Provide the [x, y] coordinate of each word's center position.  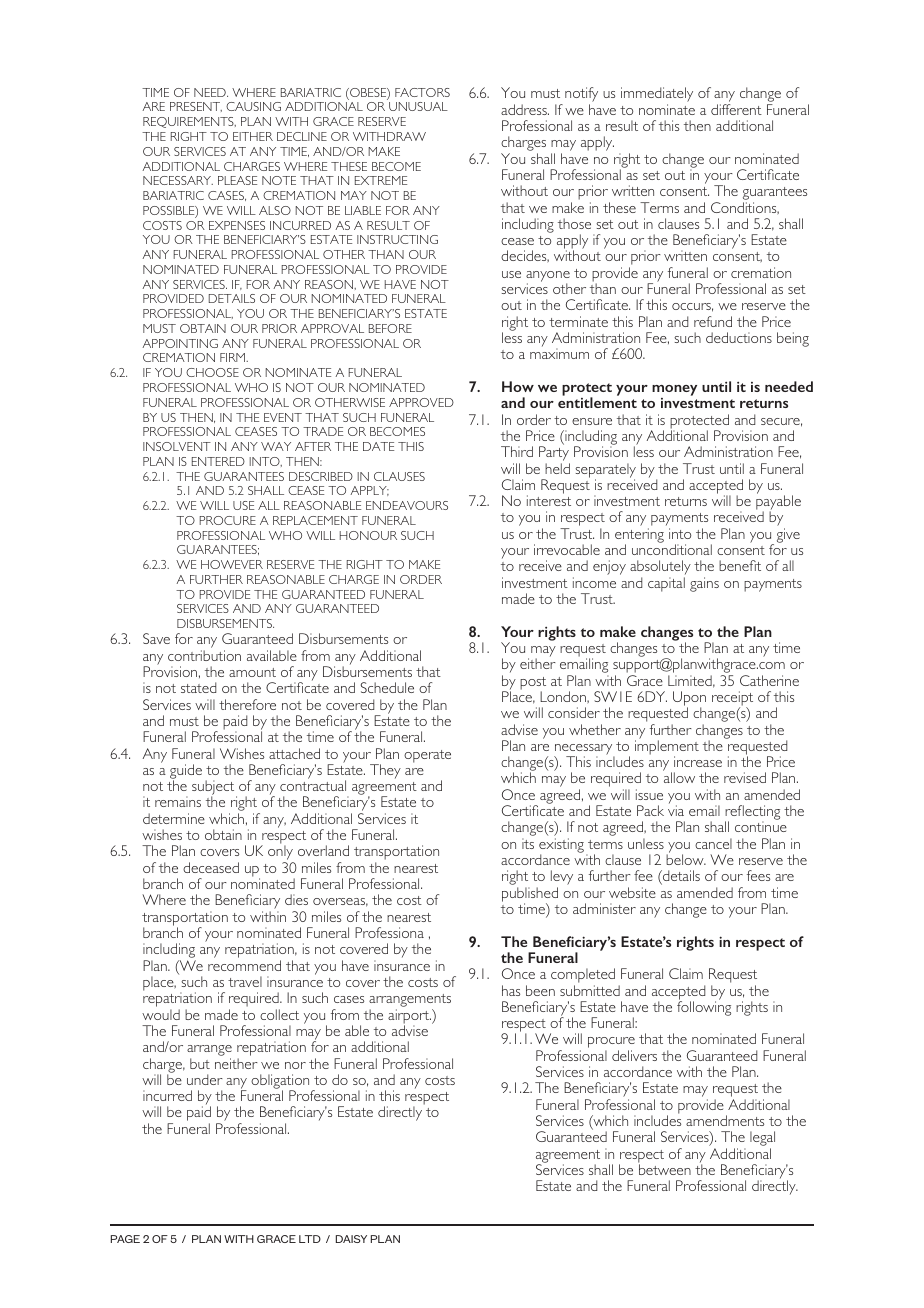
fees [758, 875]
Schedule [387, 687]
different [736, 109]
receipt [732, 699]
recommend [244, 965]
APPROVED [421, 402]
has [511, 990]
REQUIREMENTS [189, 122]
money [674, 390]
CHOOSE [212, 372]
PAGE [125, 1239]
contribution [204, 655]
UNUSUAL [418, 106]
